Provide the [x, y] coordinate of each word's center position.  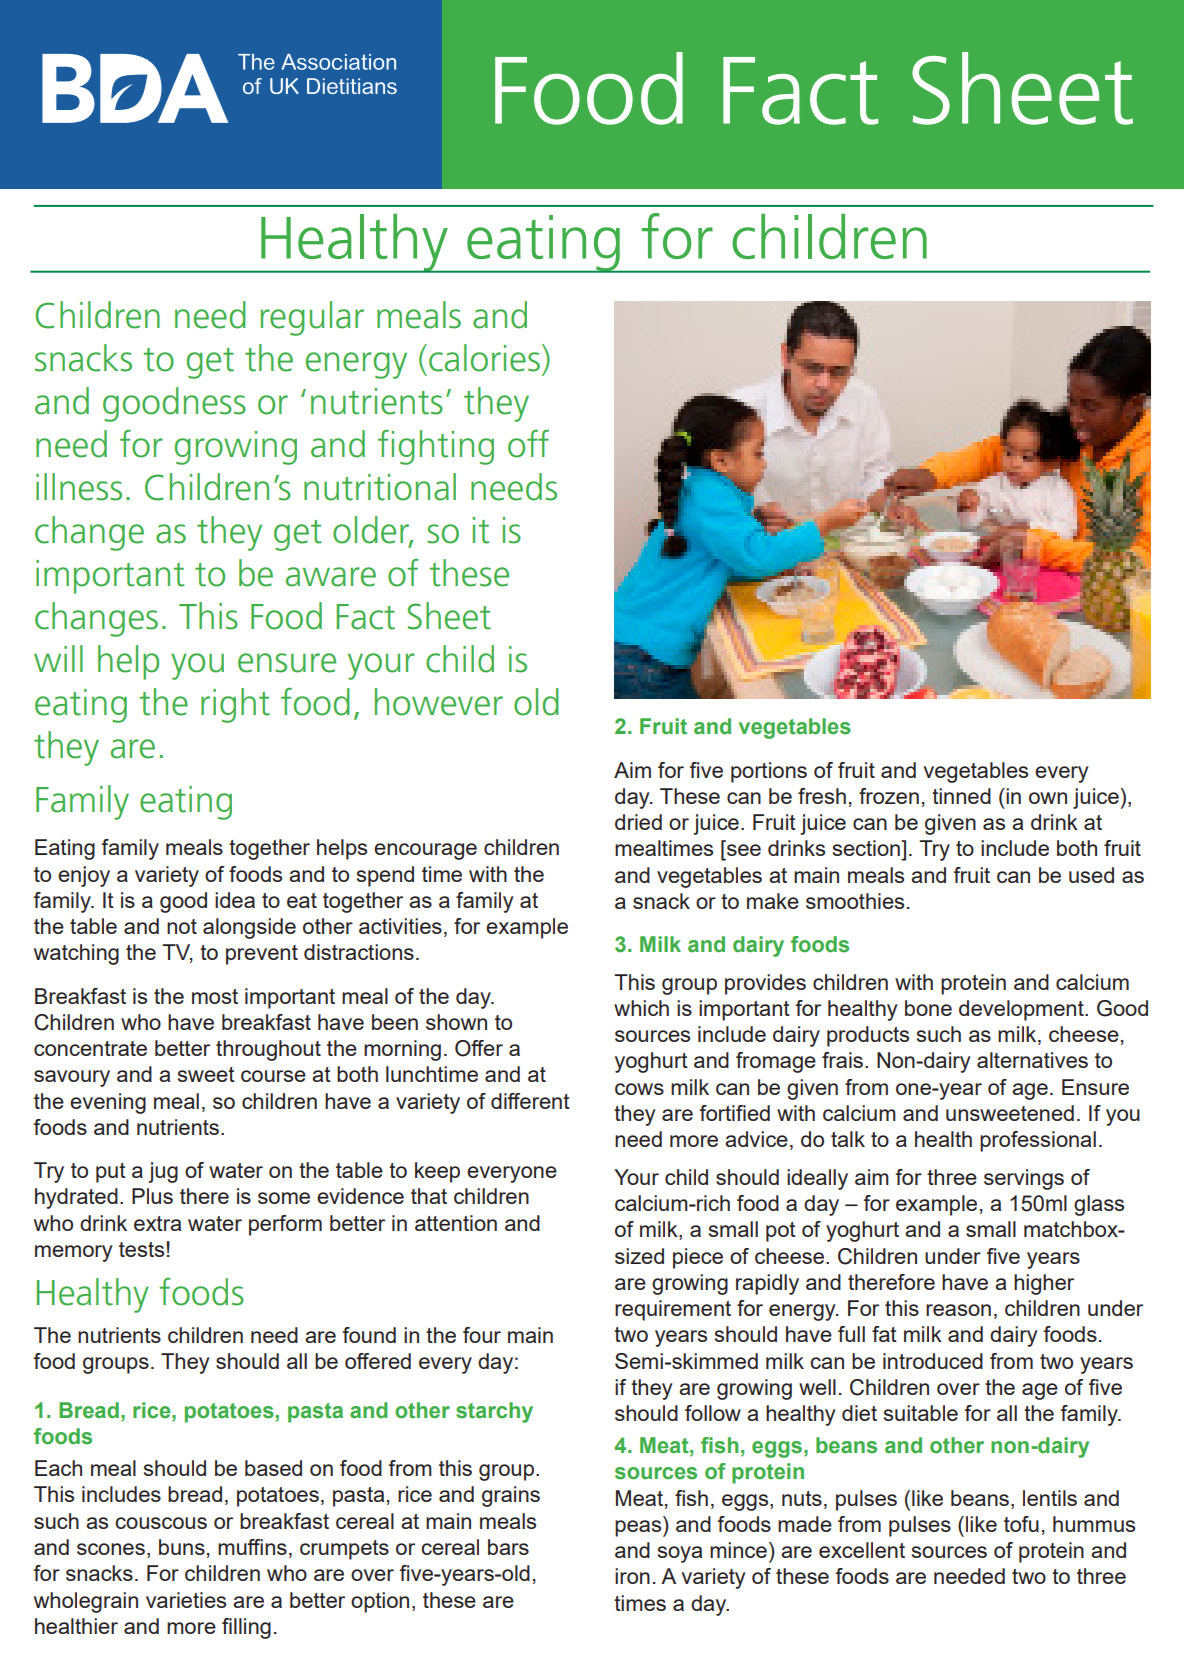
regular [312, 318]
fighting [436, 447]
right [235, 705]
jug [163, 1172]
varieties [186, 1600]
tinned [961, 796]
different [530, 1101]
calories [484, 358]
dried [638, 822]
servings [1024, 1179]
